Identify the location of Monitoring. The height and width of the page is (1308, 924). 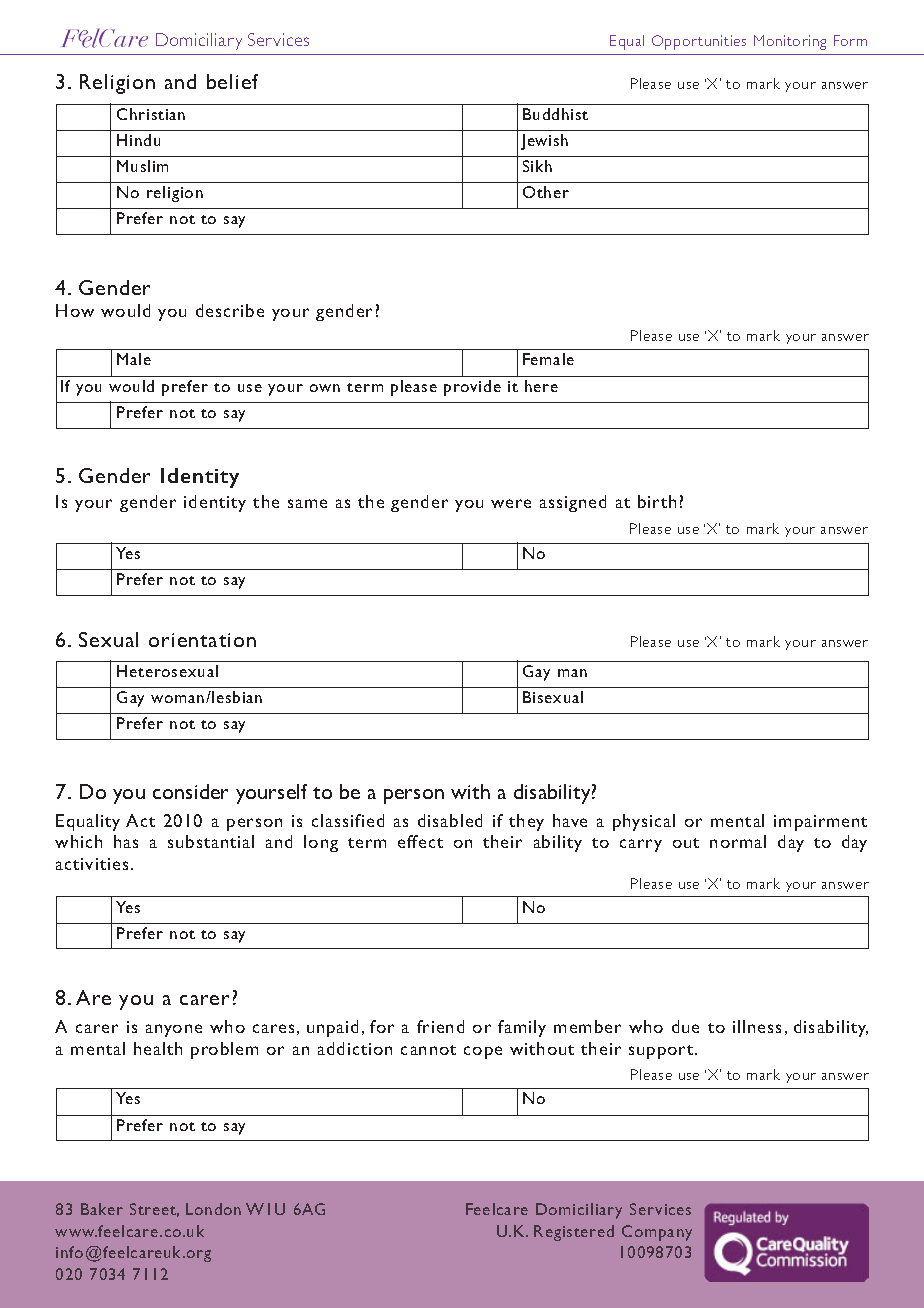
(790, 42).
